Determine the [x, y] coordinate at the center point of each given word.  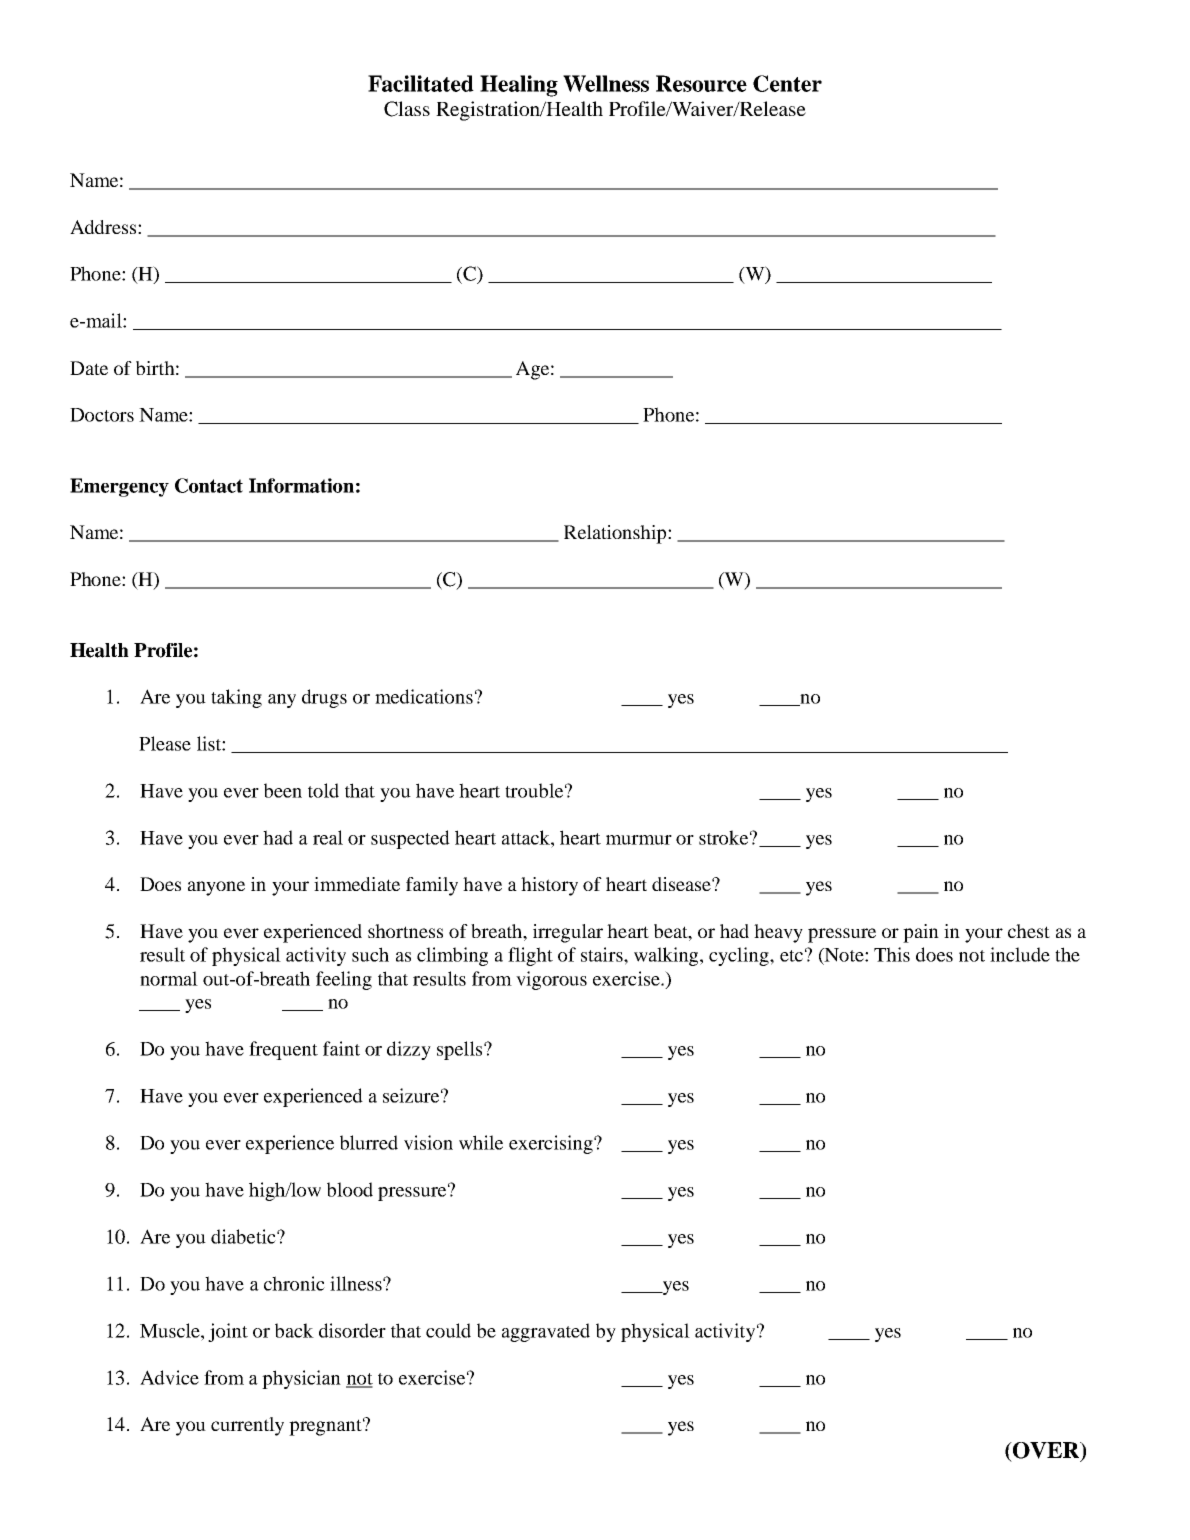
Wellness [606, 83]
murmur [639, 840]
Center [787, 83]
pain [921, 933]
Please [165, 743]
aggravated [546, 1332]
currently [247, 1426]
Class [407, 109]
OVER [1046, 1451]
